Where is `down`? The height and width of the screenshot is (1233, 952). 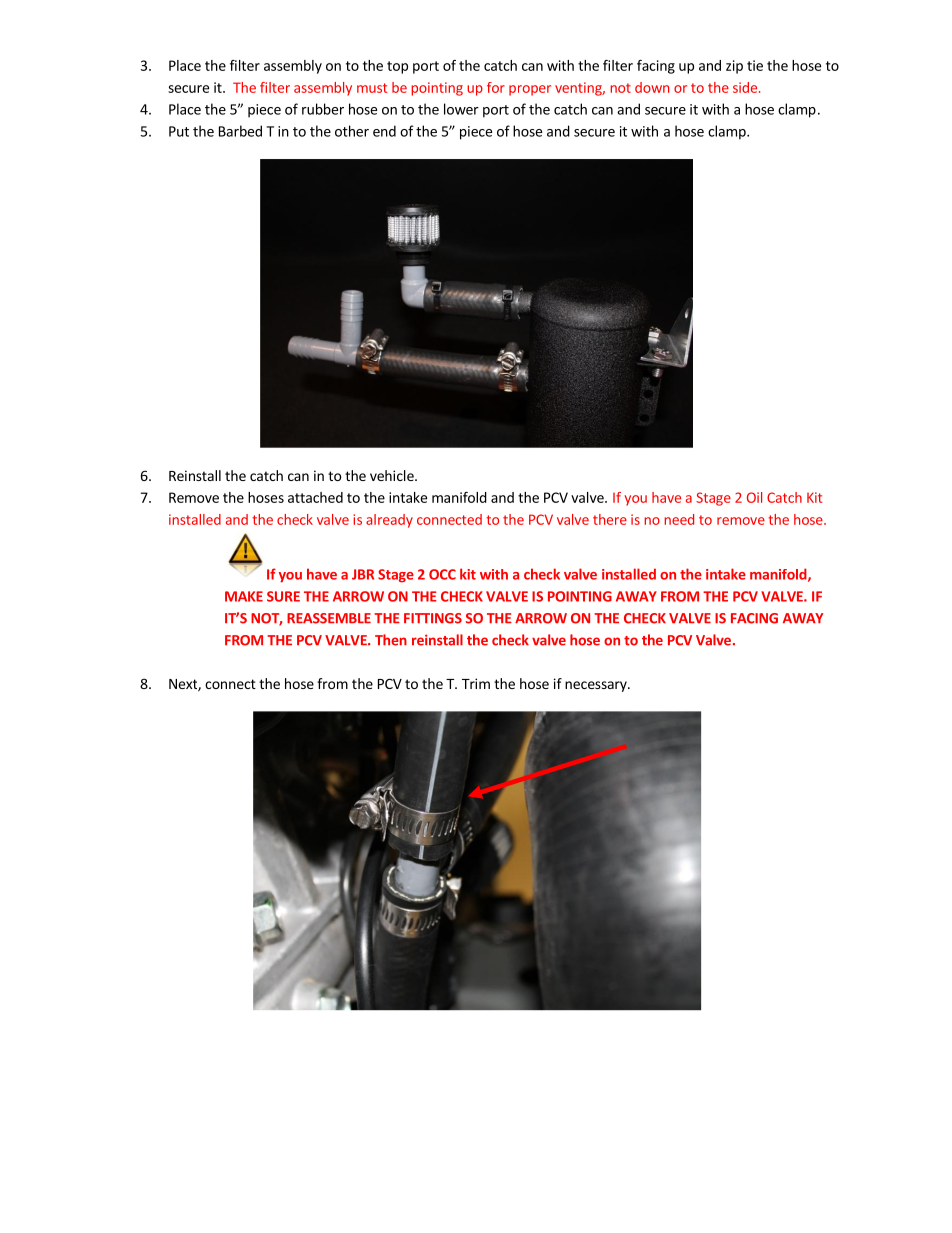 down is located at coordinates (652, 87).
